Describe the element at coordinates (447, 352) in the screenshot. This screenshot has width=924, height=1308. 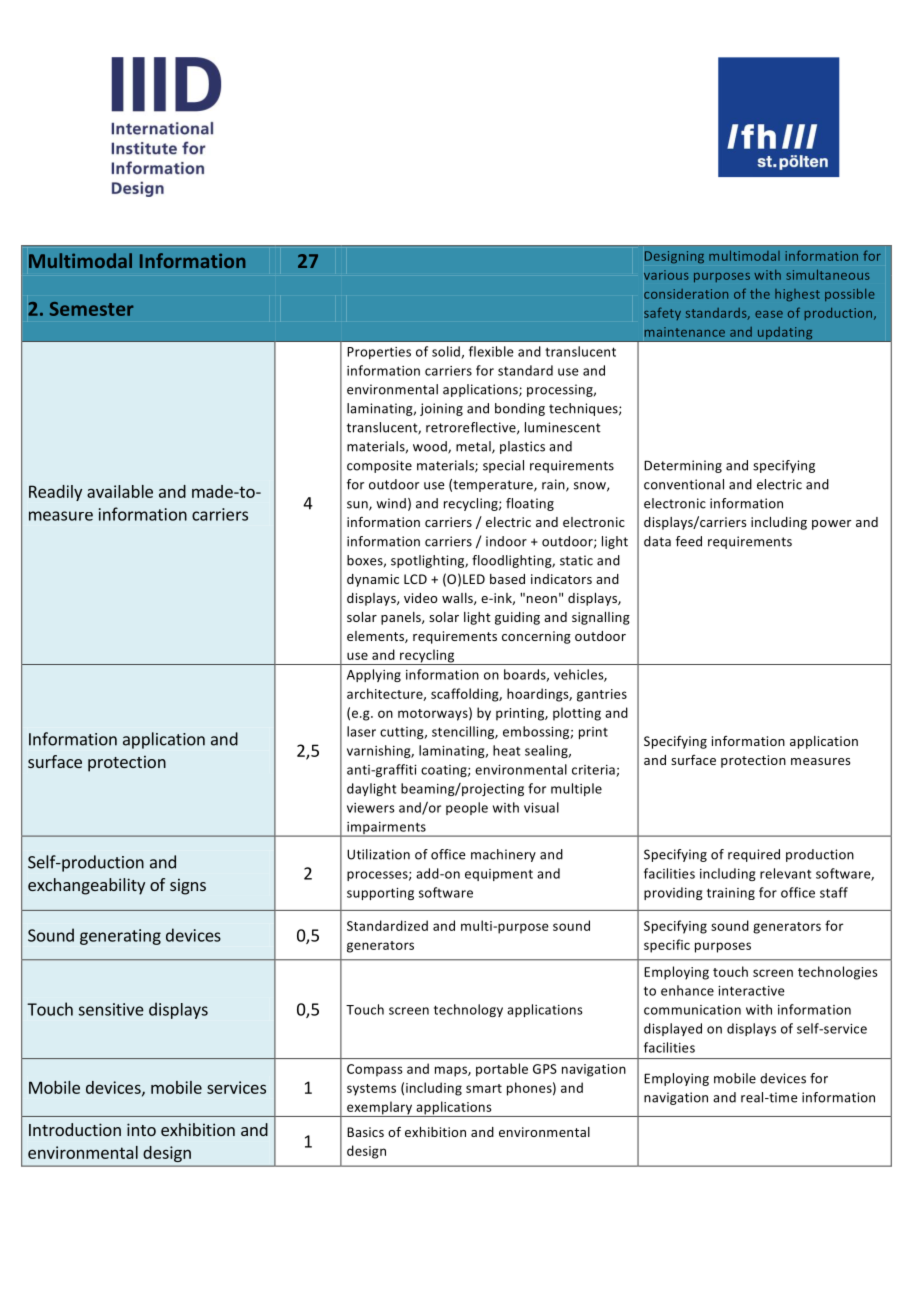
I see `solid` at that location.
